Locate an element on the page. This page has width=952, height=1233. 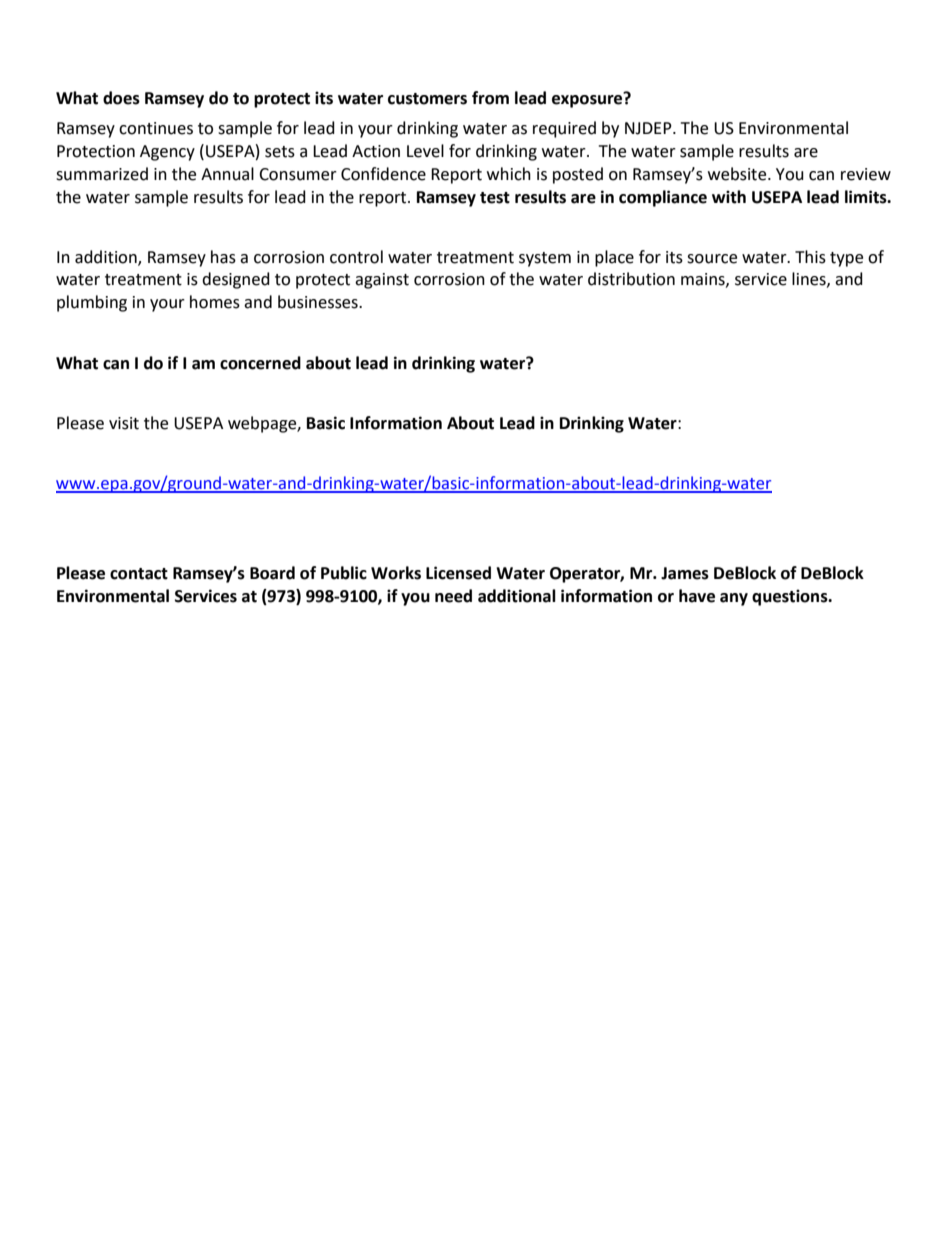
questions is located at coordinates (791, 597).
